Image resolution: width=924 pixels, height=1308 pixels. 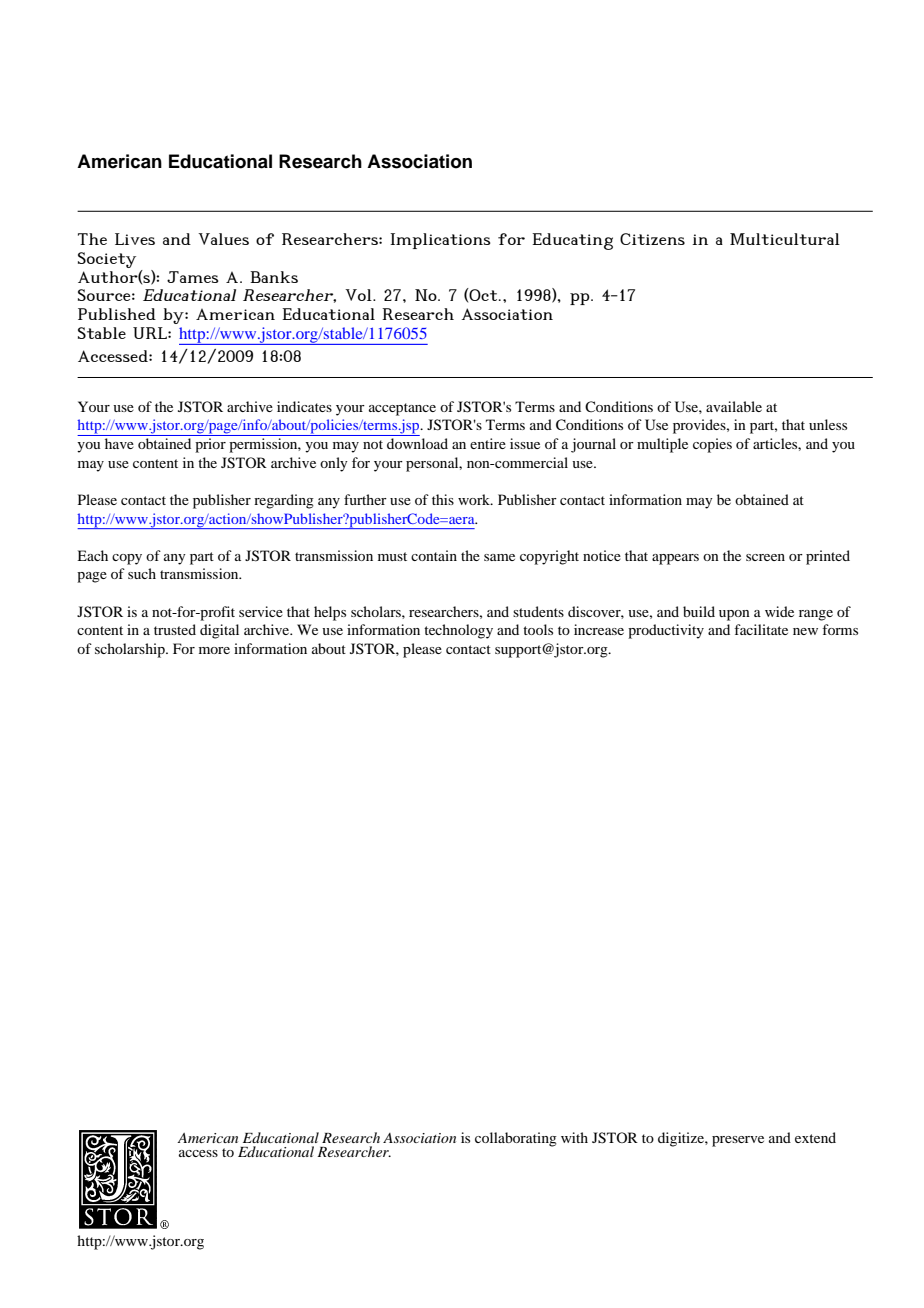 I want to click on collaborating, so click(x=516, y=1139).
